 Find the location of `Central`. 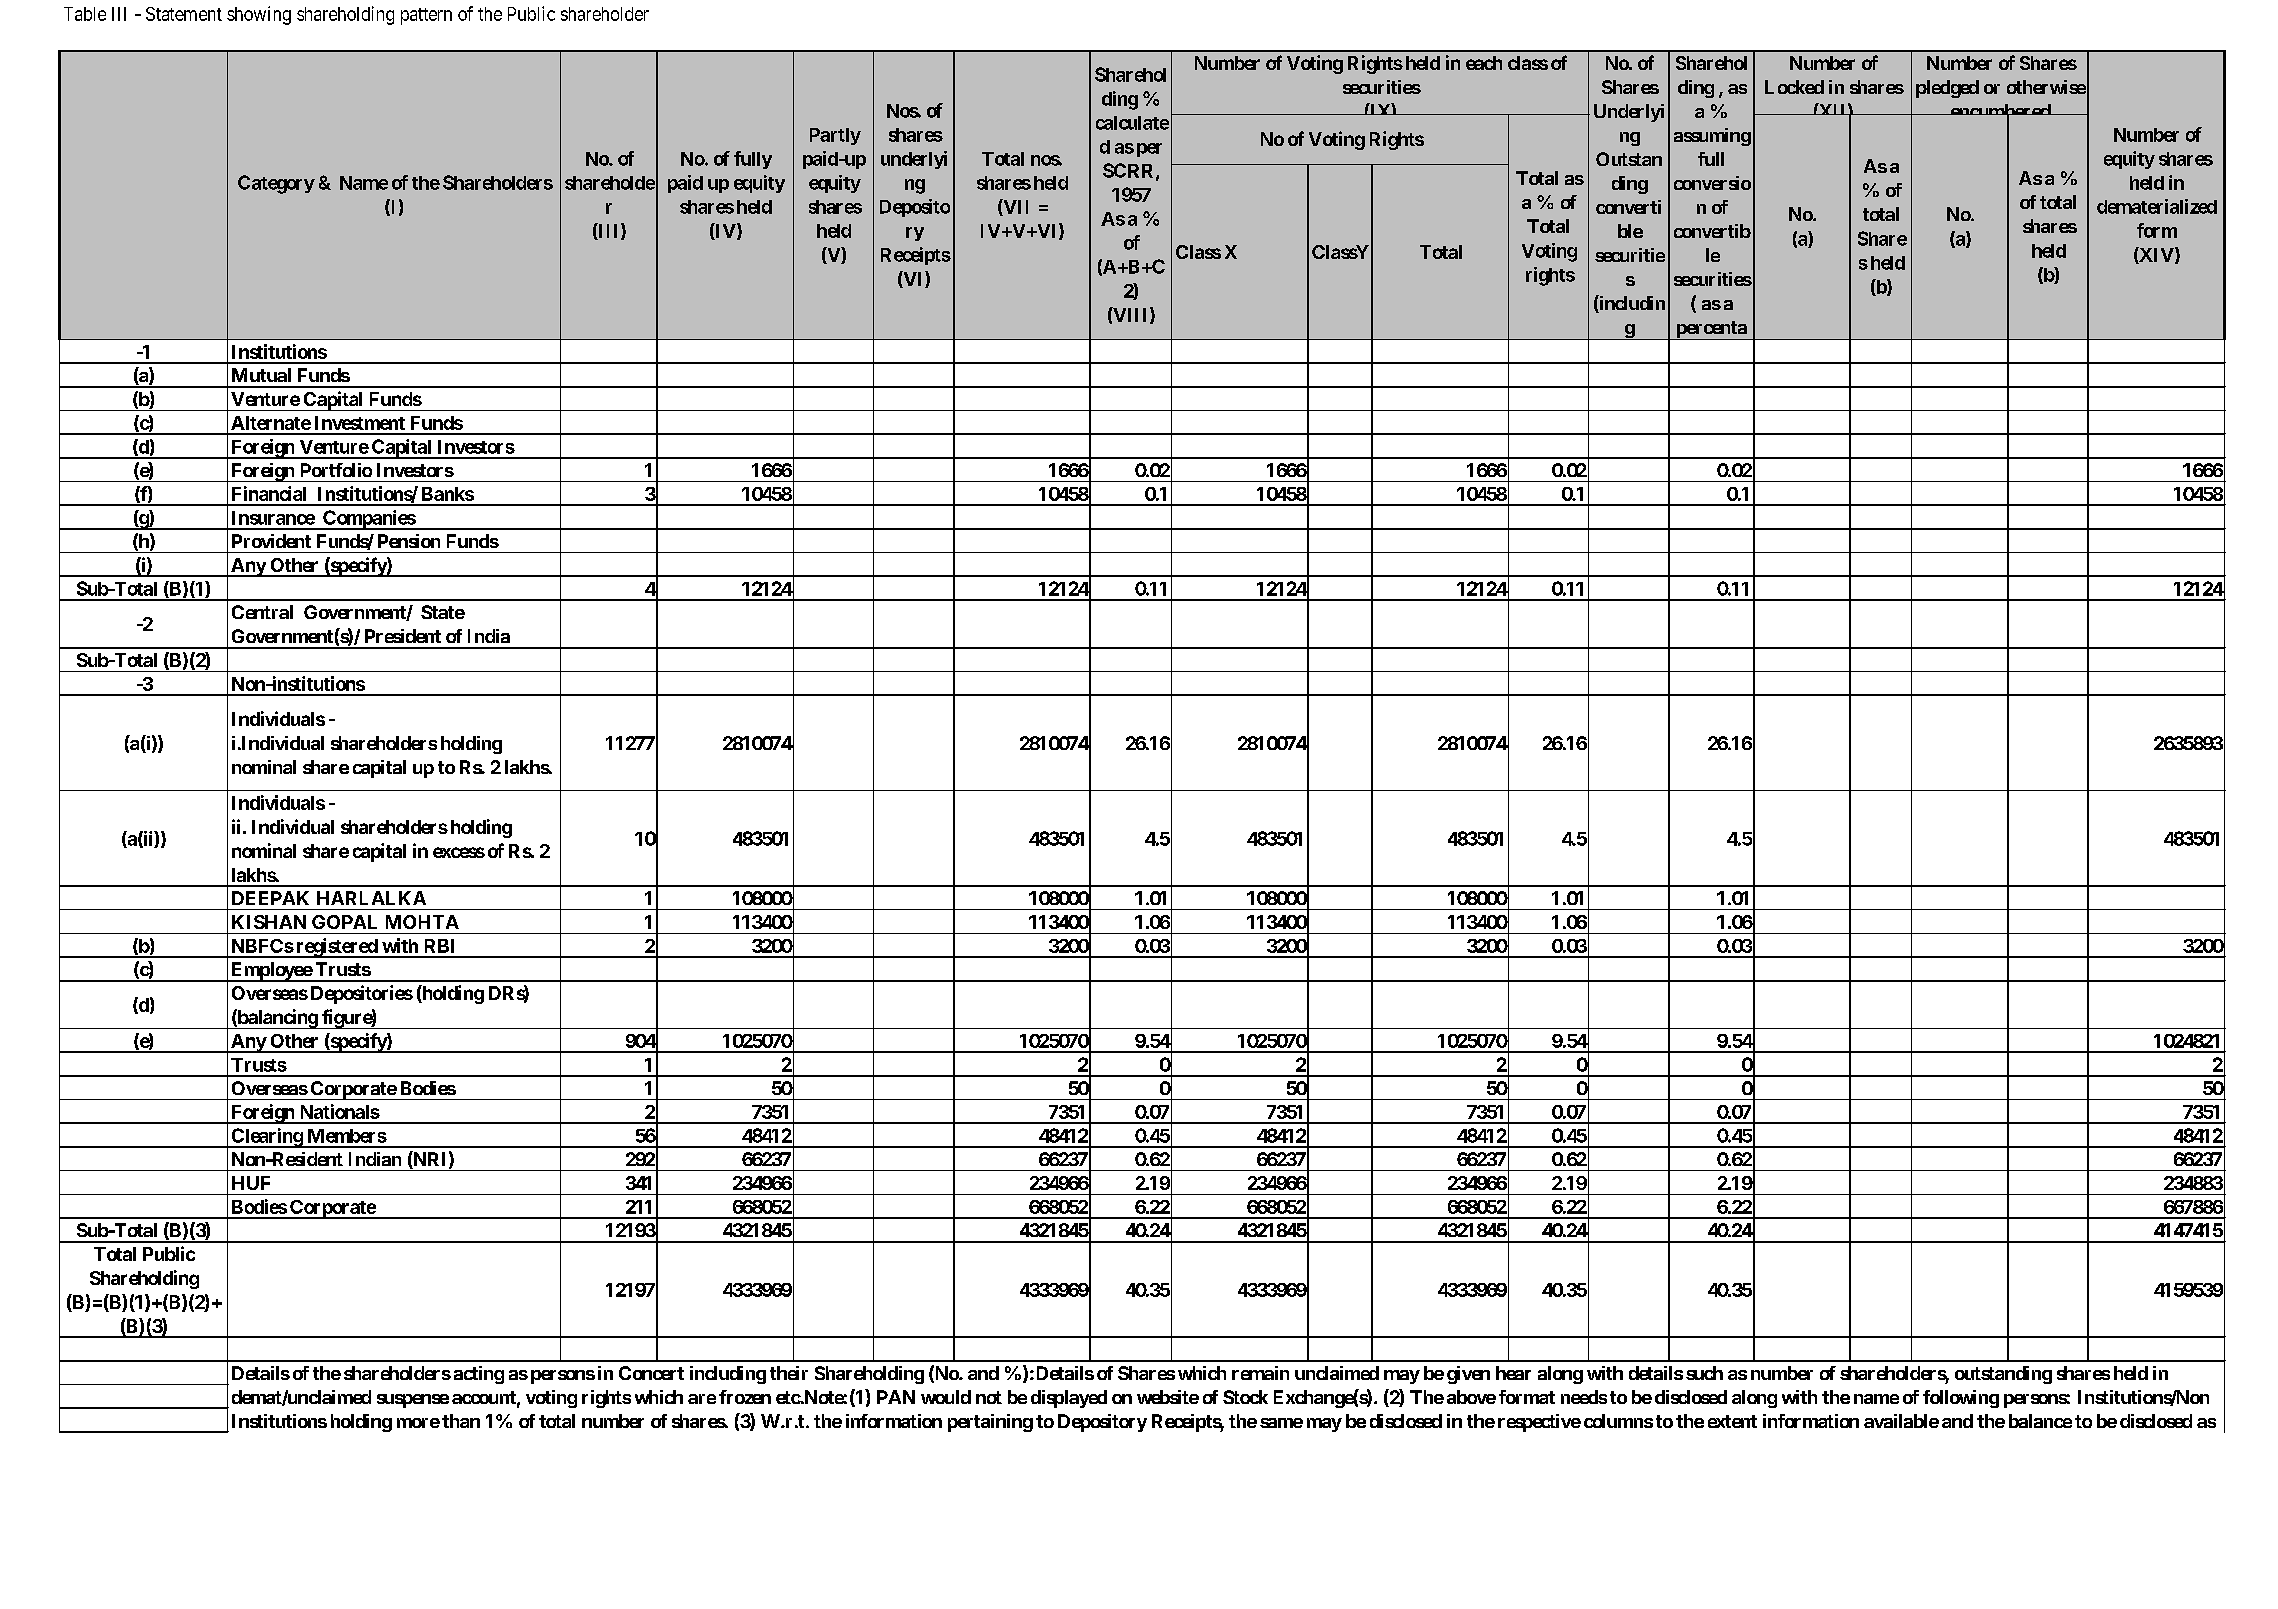

Central is located at coordinates (262, 612).
